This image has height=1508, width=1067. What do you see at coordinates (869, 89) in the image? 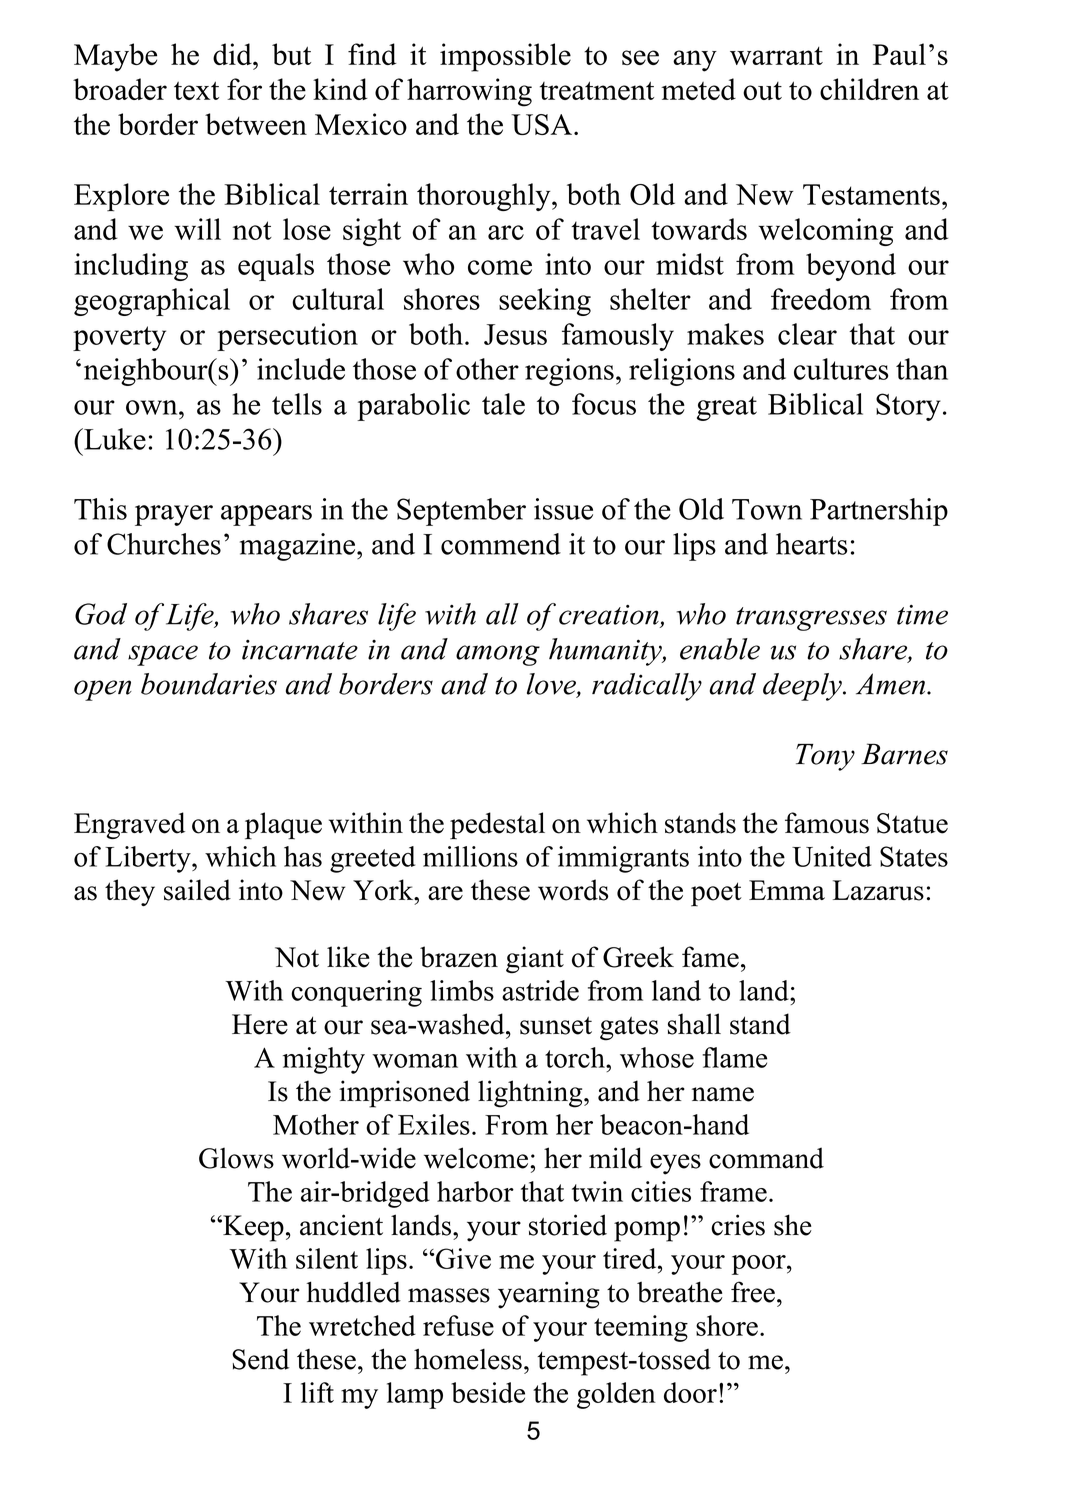
I see `children` at bounding box center [869, 89].
